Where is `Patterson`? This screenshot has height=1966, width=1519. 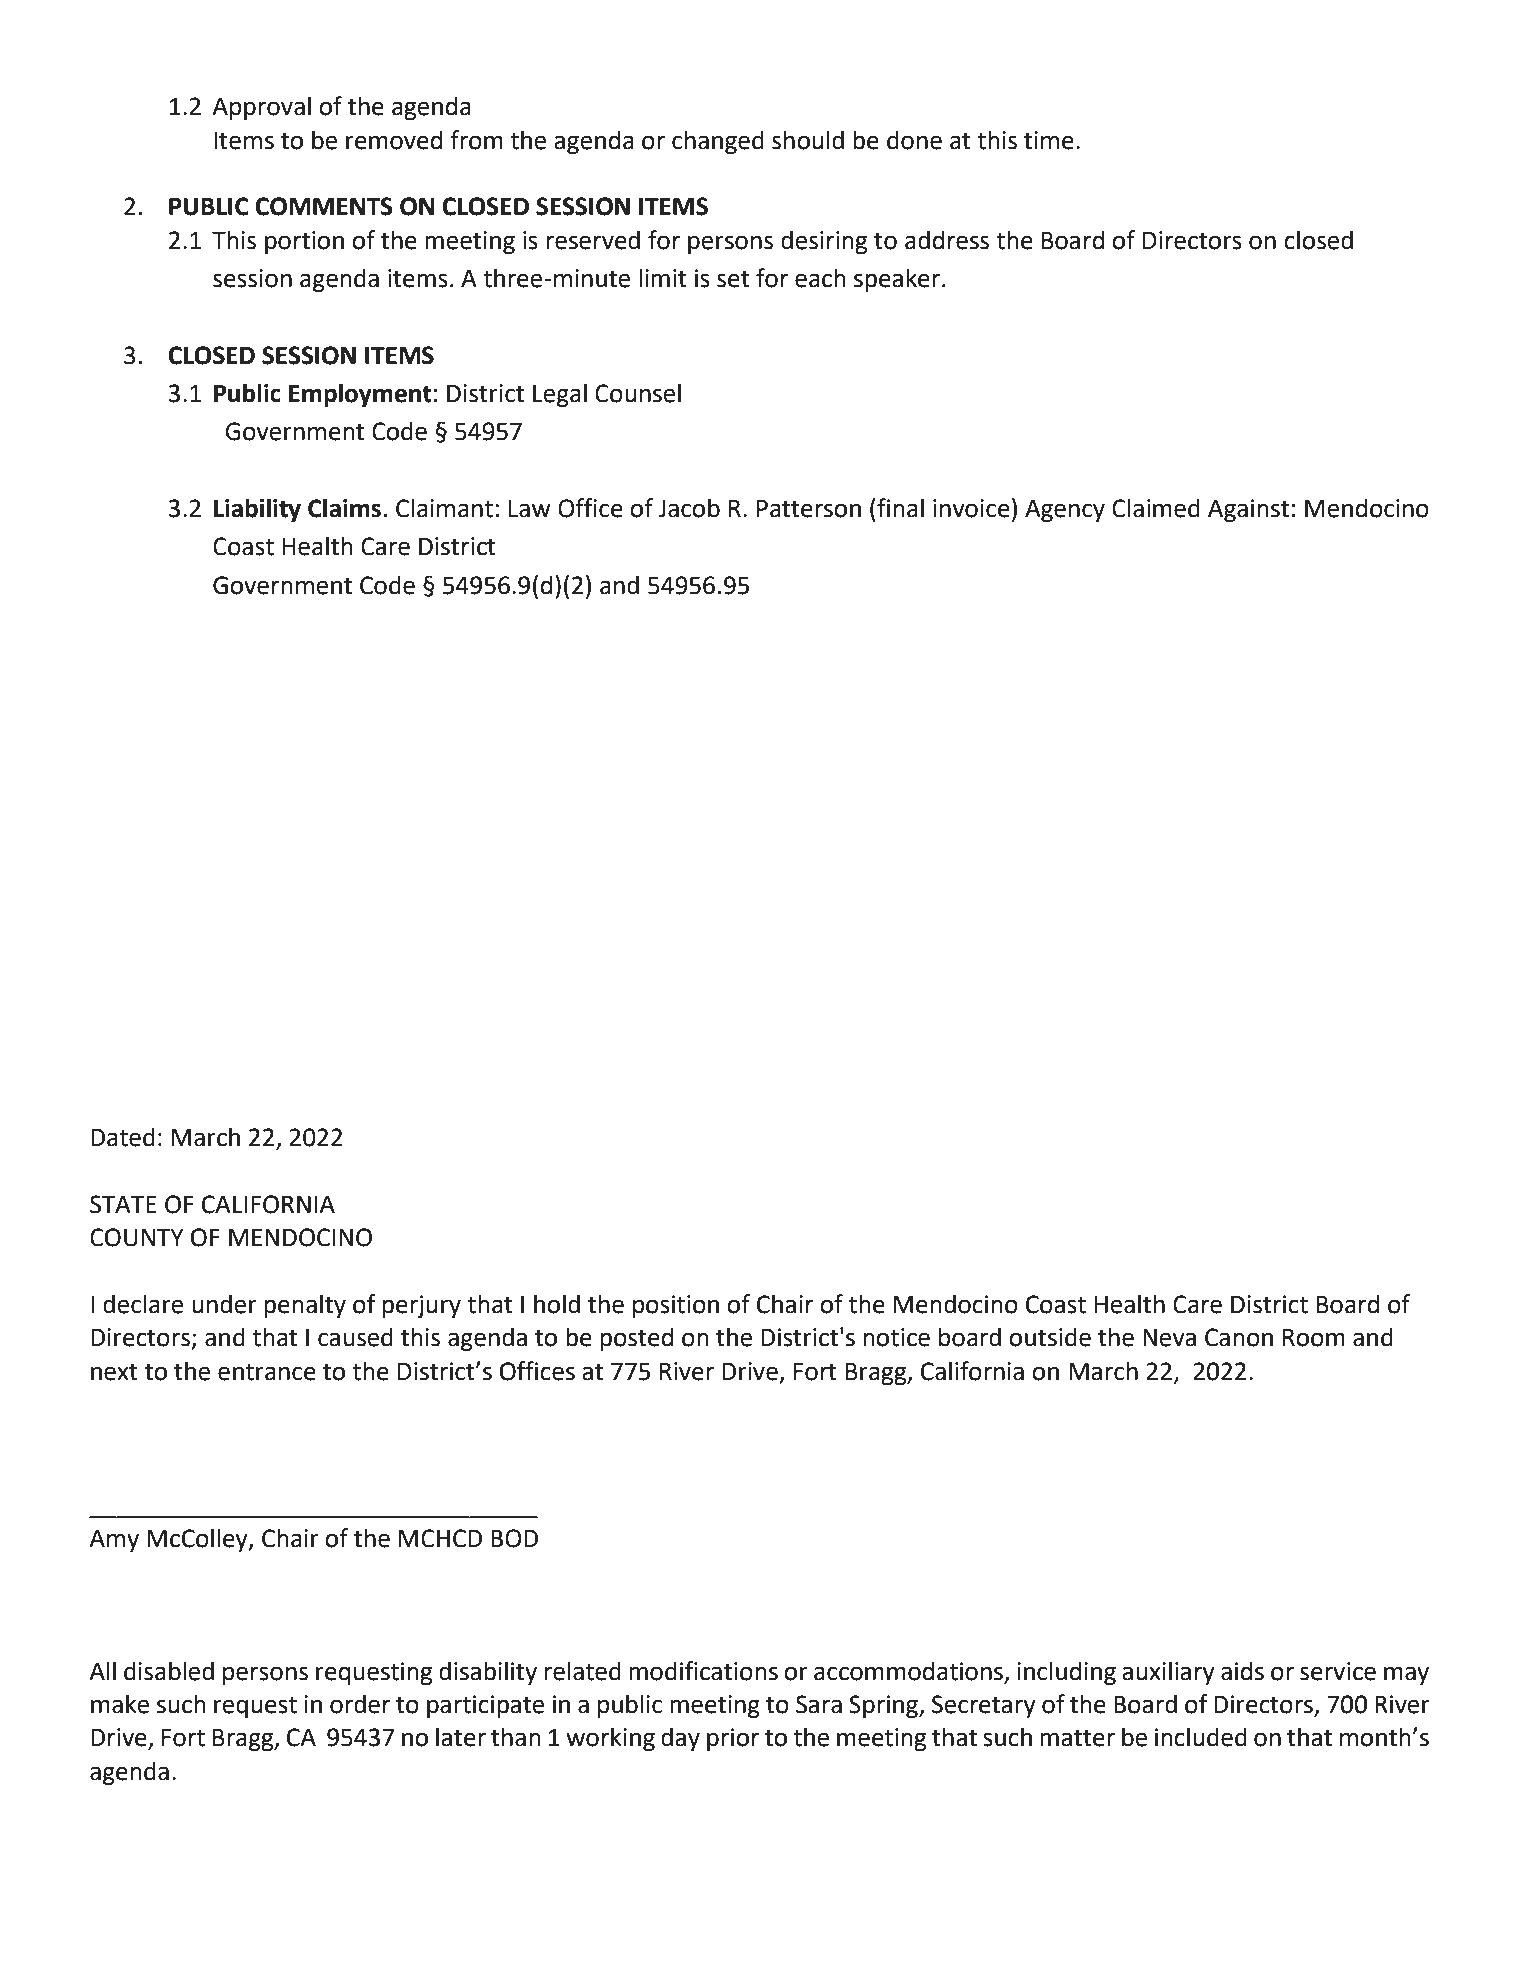
Patterson is located at coordinates (809, 509).
